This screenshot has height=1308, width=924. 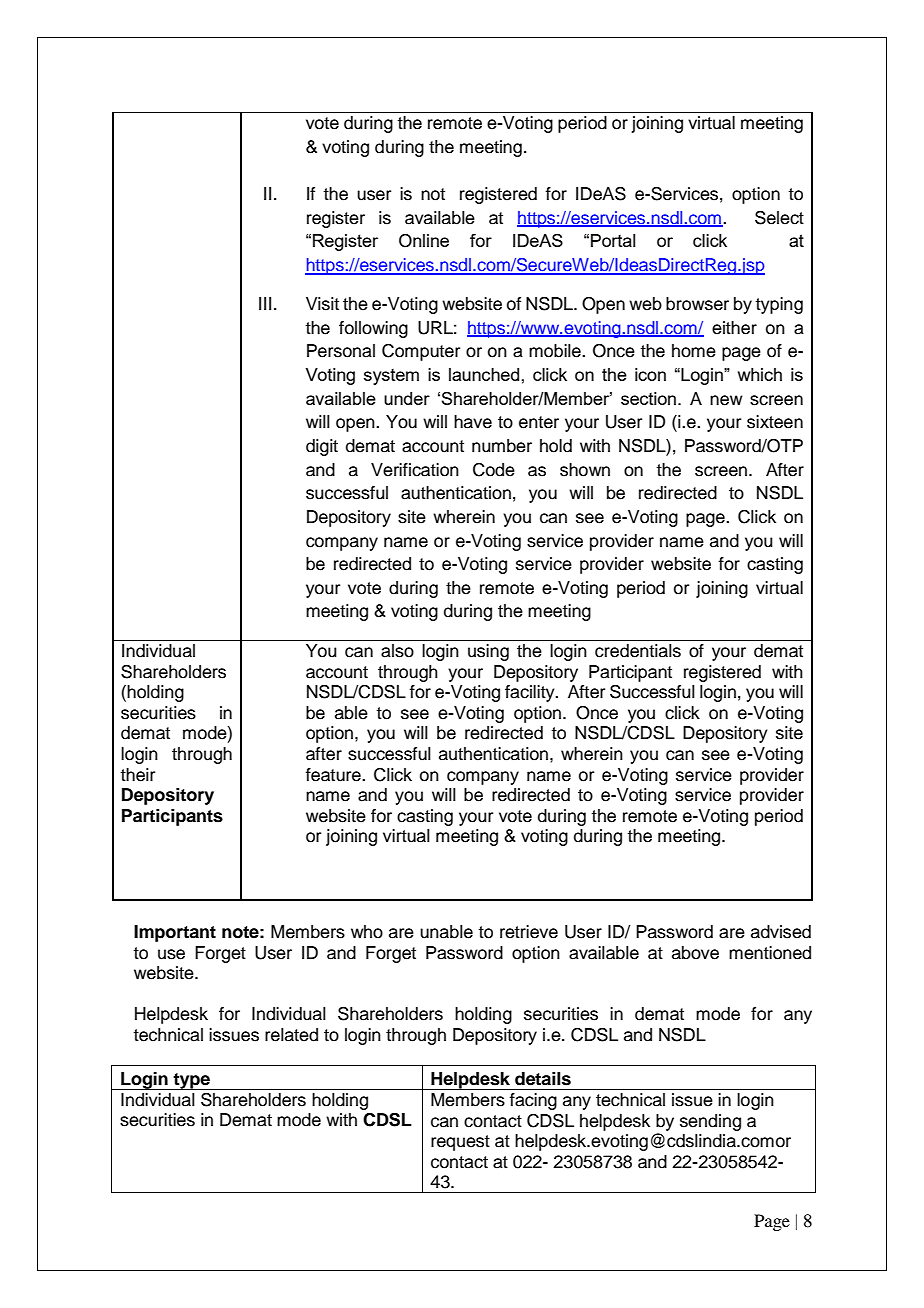 What do you see at coordinates (397, 651) in the screenshot?
I see `also` at bounding box center [397, 651].
